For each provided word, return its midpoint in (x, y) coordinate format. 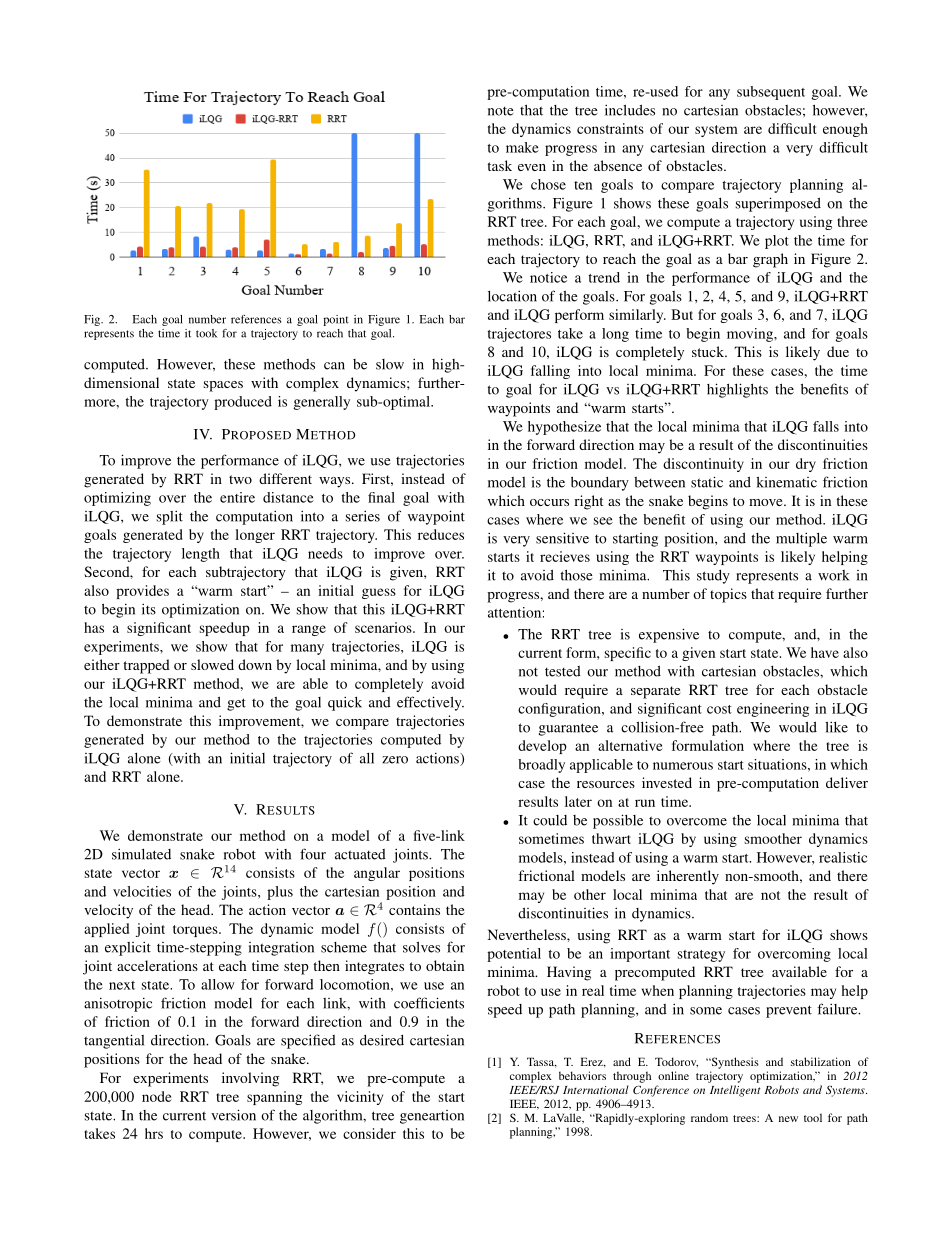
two (240, 479)
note (501, 111)
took (206, 333)
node (157, 1096)
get (236, 704)
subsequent (771, 93)
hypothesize (564, 428)
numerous (683, 766)
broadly (541, 766)
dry (806, 465)
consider (369, 1133)
